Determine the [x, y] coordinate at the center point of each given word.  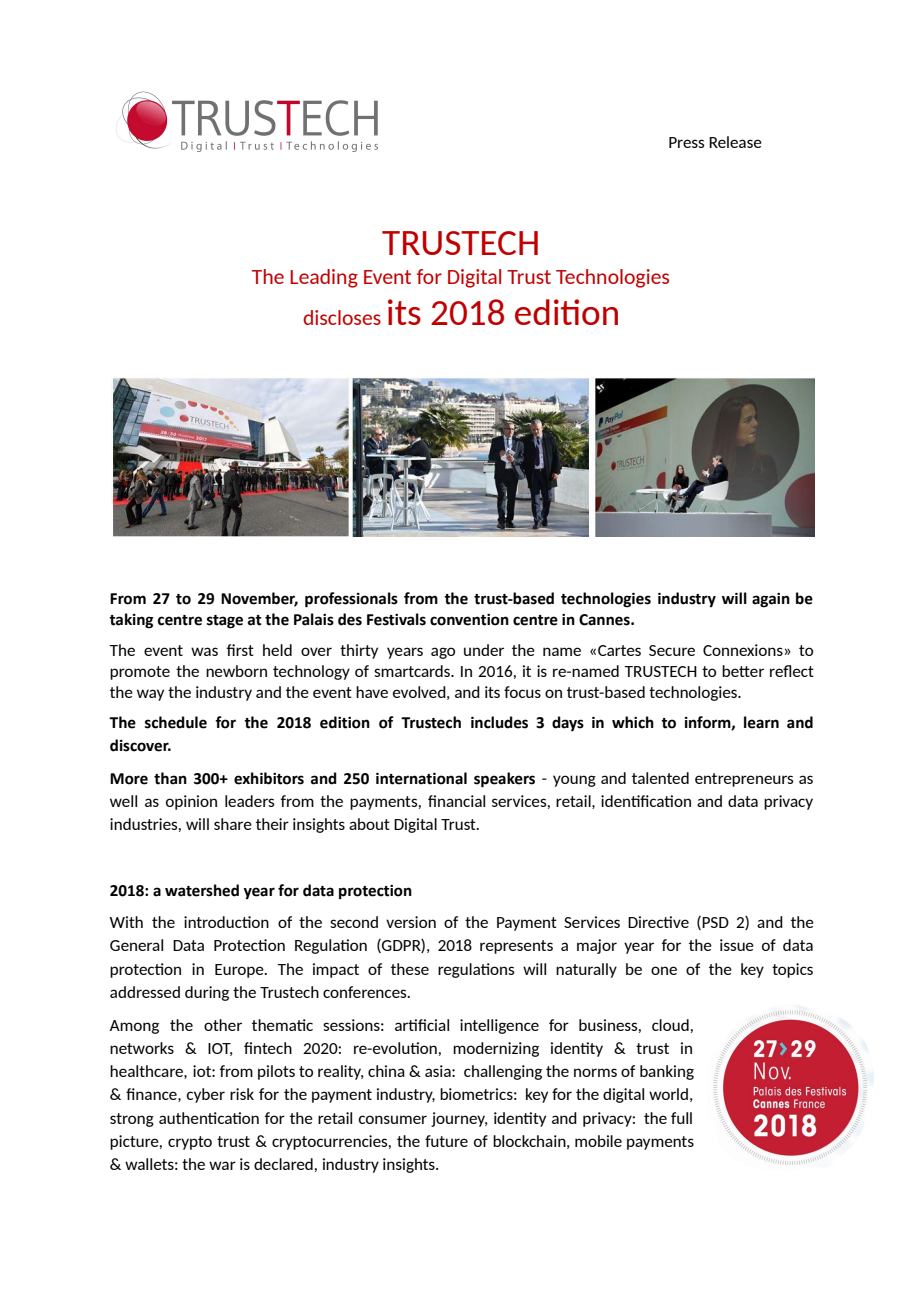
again [771, 600]
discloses [342, 317]
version [411, 922]
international [421, 778]
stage [225, 622]
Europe [240, 971]
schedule [176, 722]
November [259, 599]
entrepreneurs [744, 780]
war [222, 1165]
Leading [324, 278]
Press [687, 142]
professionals [351, 600]
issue [737, 945]
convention [469, 620]
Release [735, 142]
